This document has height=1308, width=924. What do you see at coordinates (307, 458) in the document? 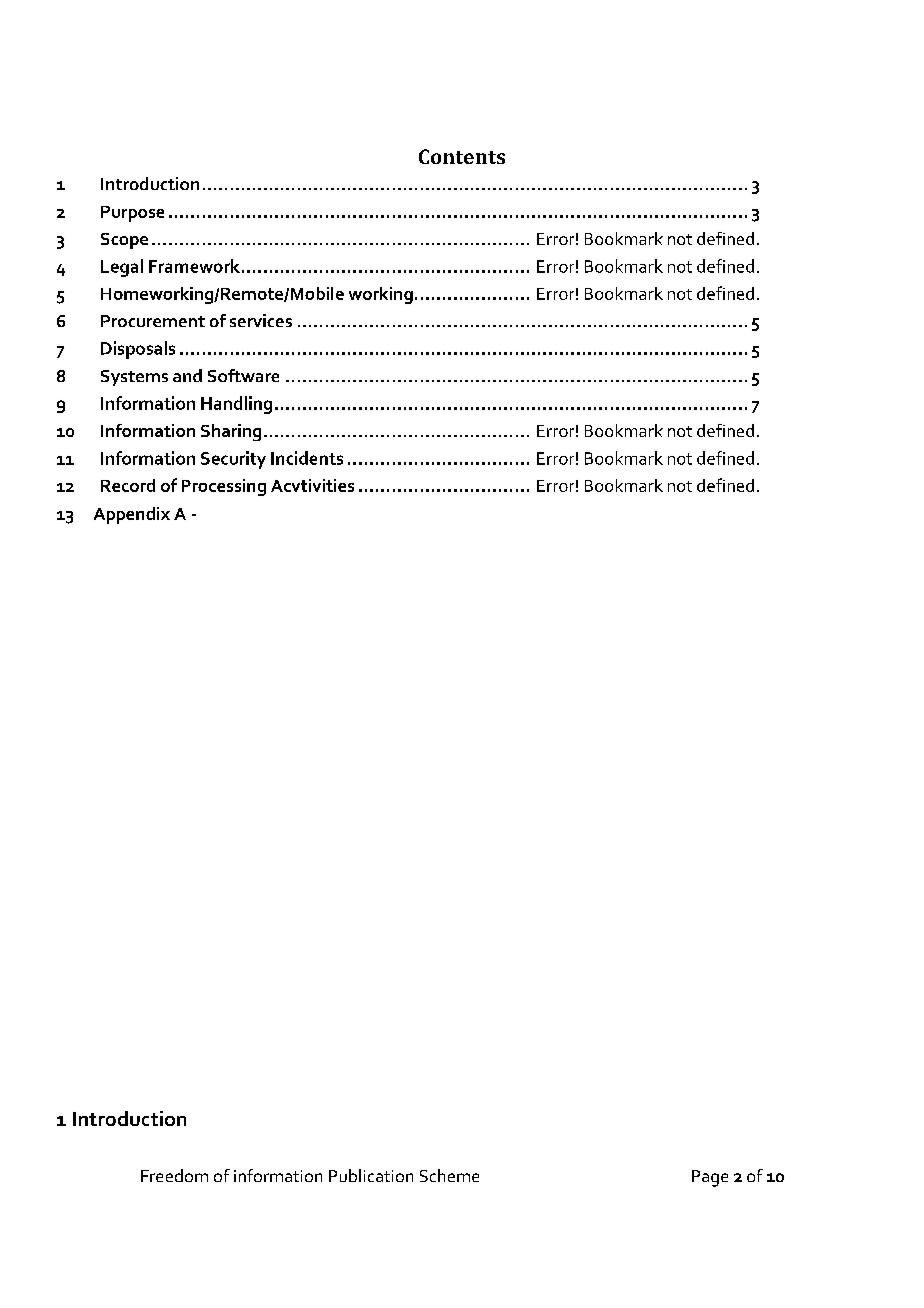
I see `Incidents` at bounding box center [307, 458].
